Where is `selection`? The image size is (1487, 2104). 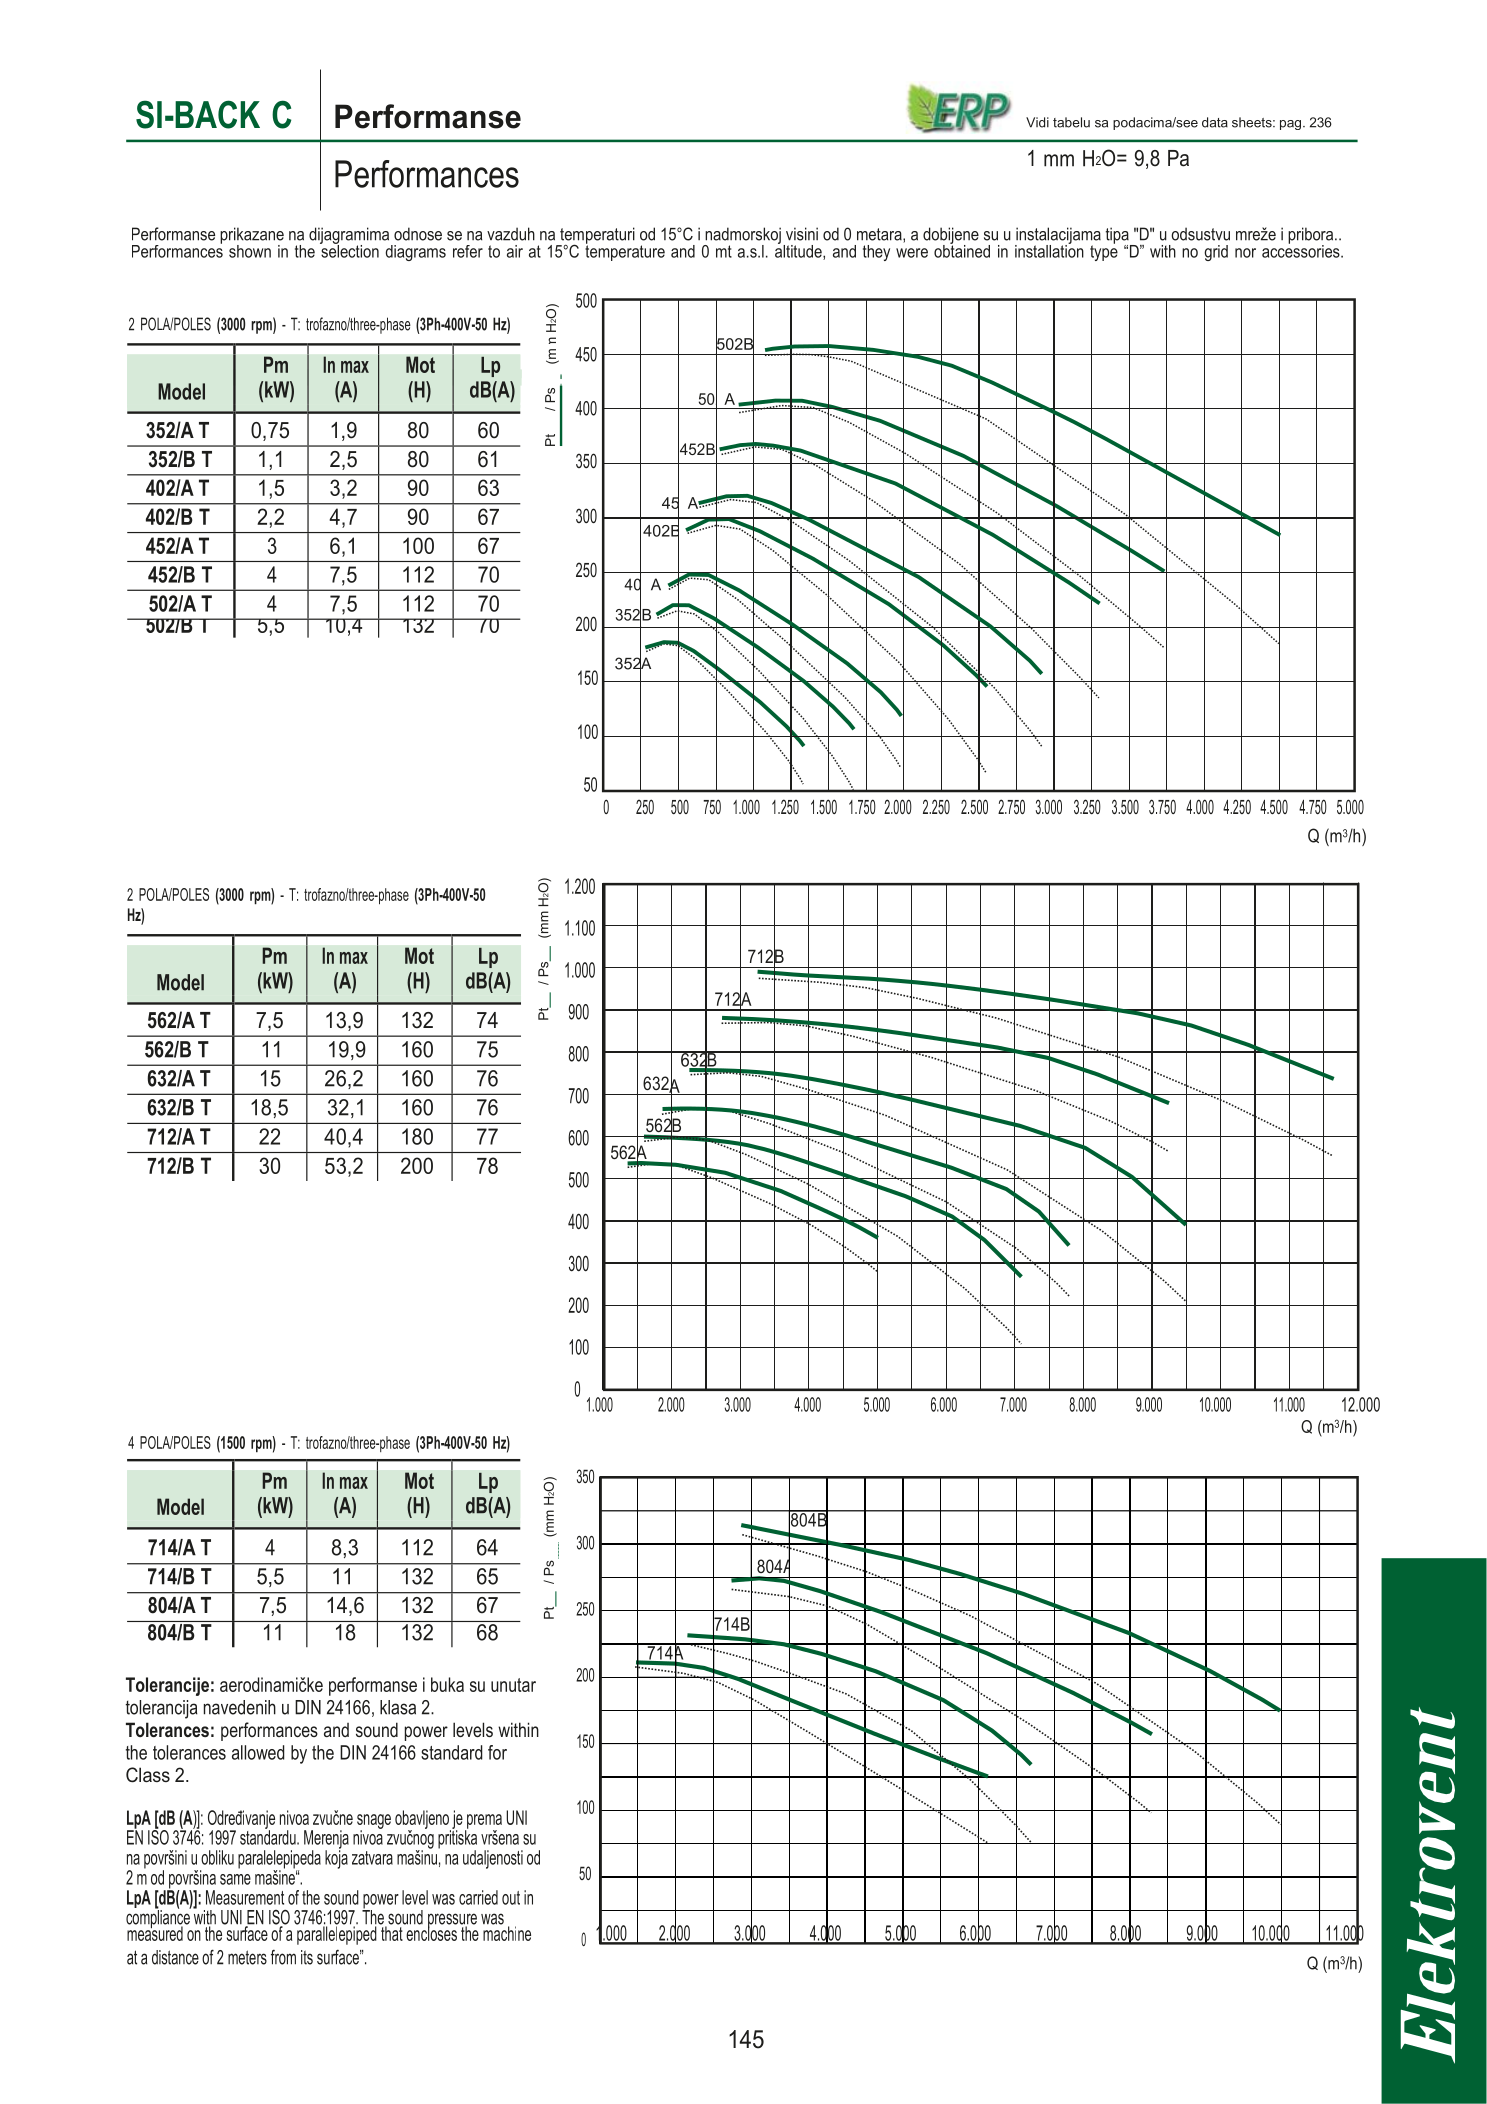 selection is located at coordinates (349, 250).
